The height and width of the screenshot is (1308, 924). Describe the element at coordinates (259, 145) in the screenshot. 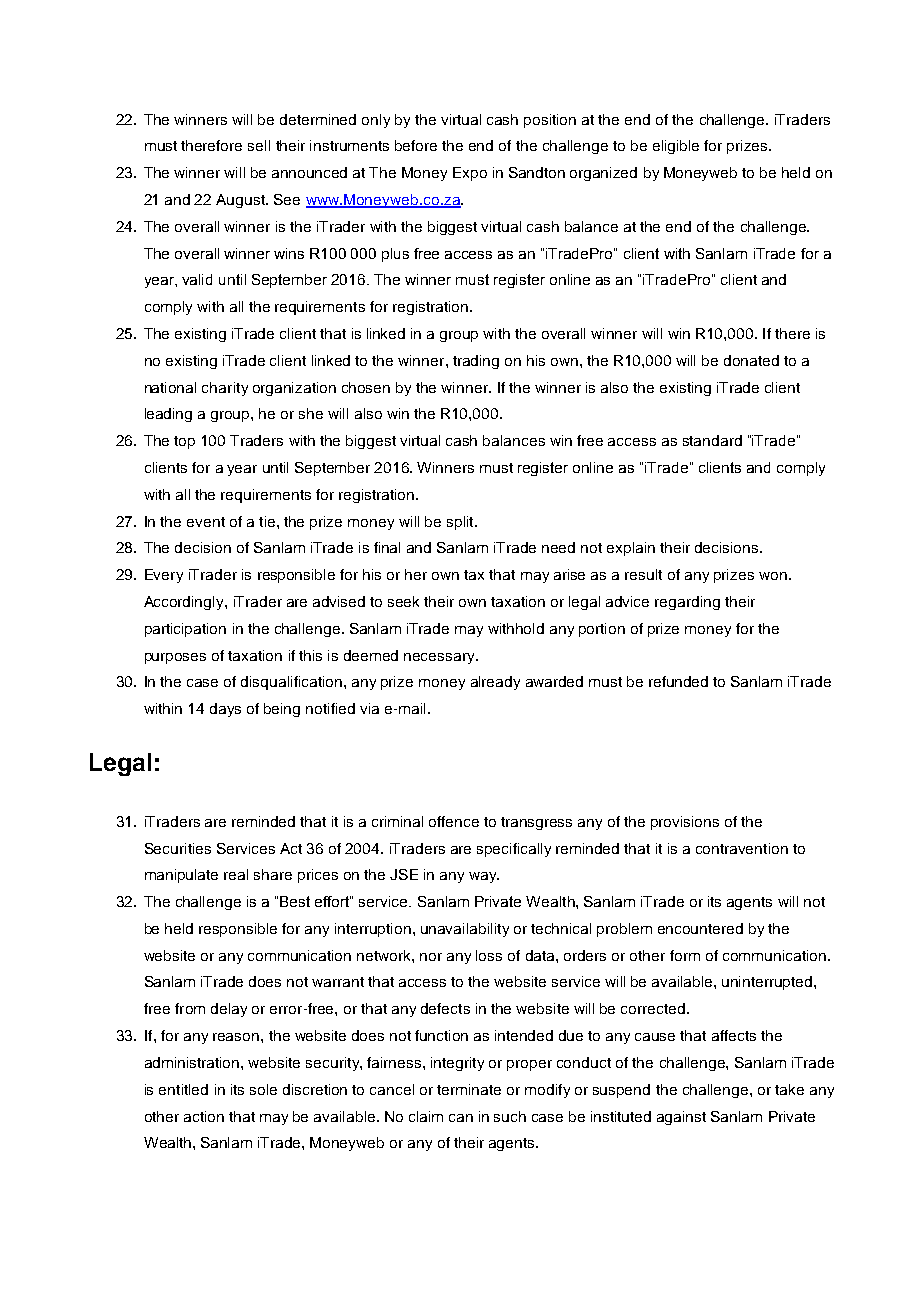

I see `sell` at that location.
